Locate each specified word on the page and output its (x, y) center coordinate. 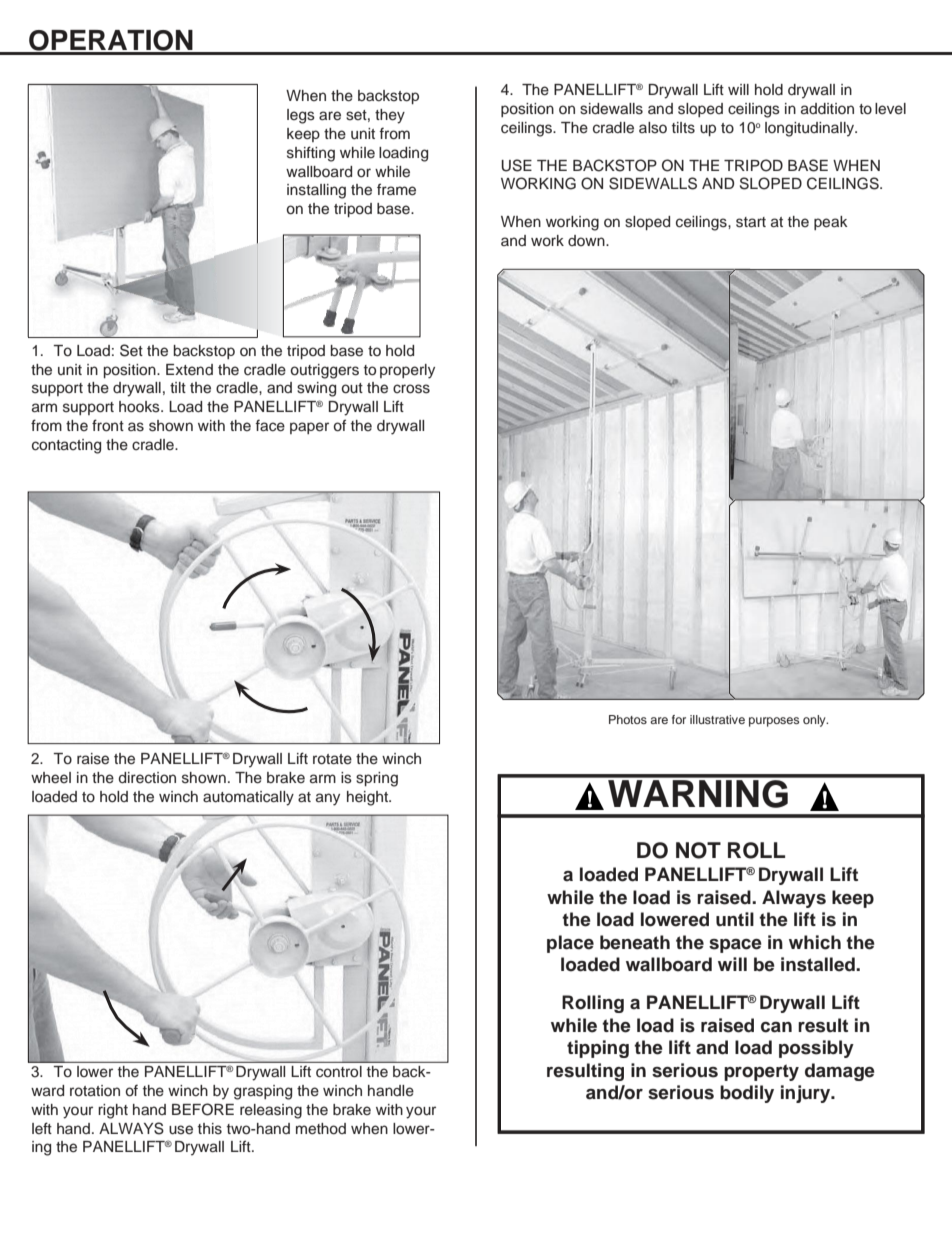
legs (301, 116)
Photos (628, 719)
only (815, 721)
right (113, 1111)
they (390, 116)
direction (147, 778)
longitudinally (810, 129)
